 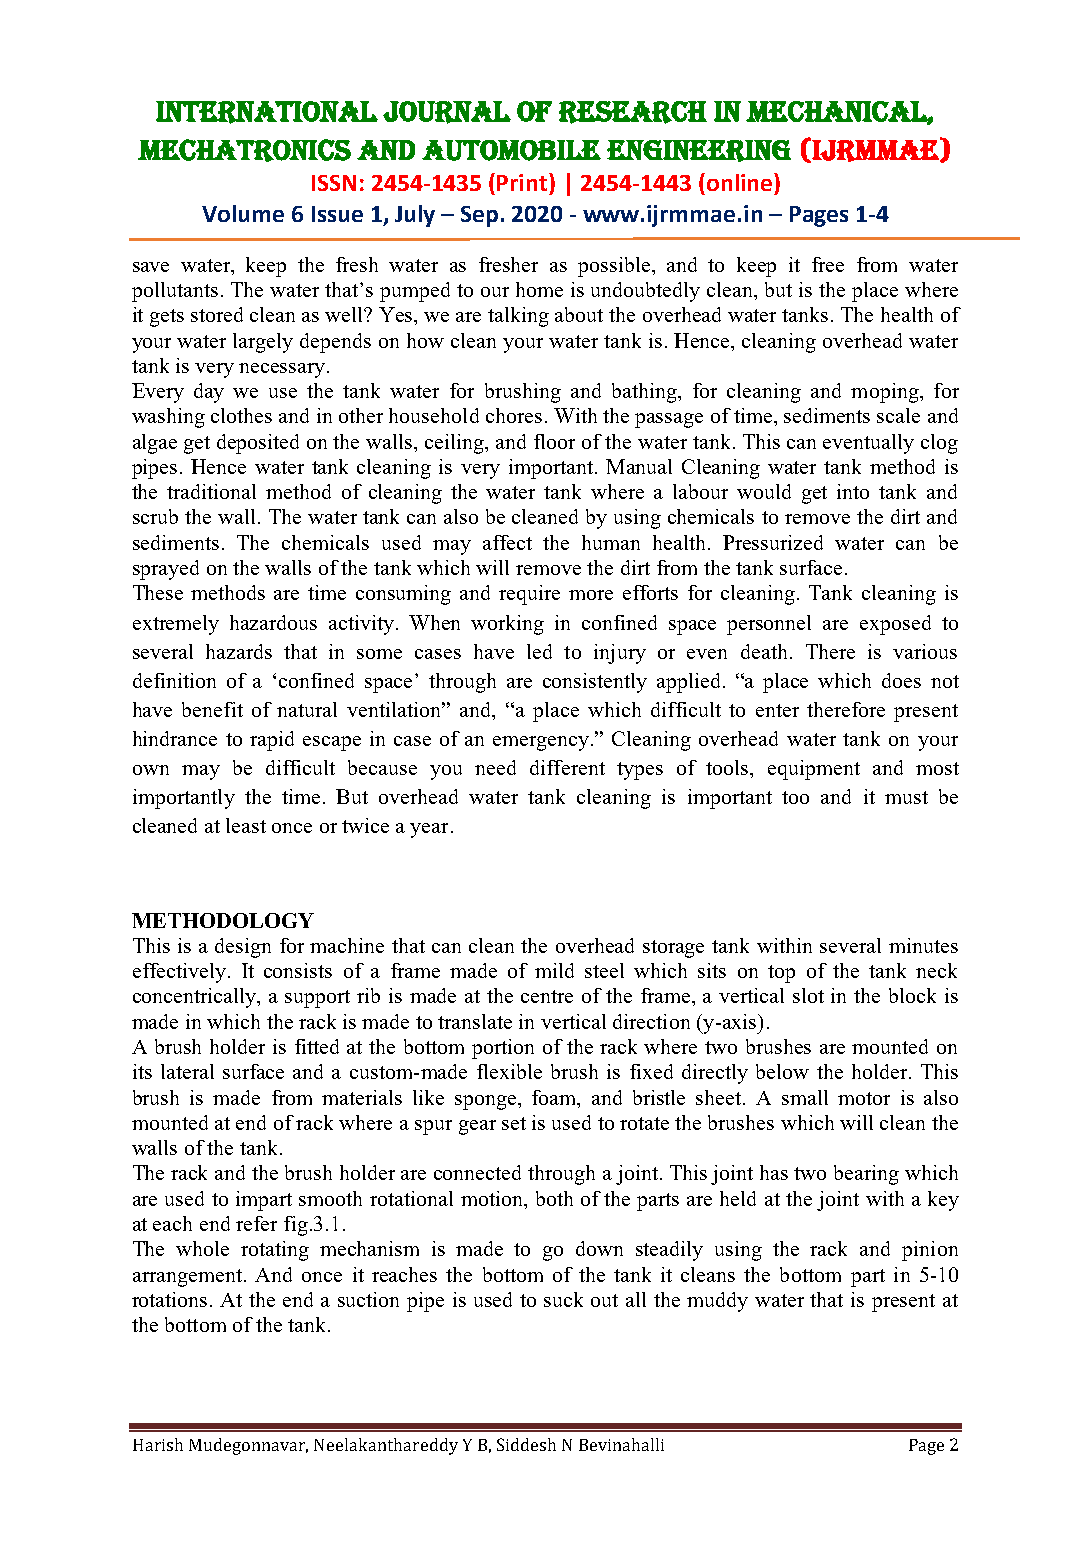 I want to click on online, so click(x=739, y=182).
